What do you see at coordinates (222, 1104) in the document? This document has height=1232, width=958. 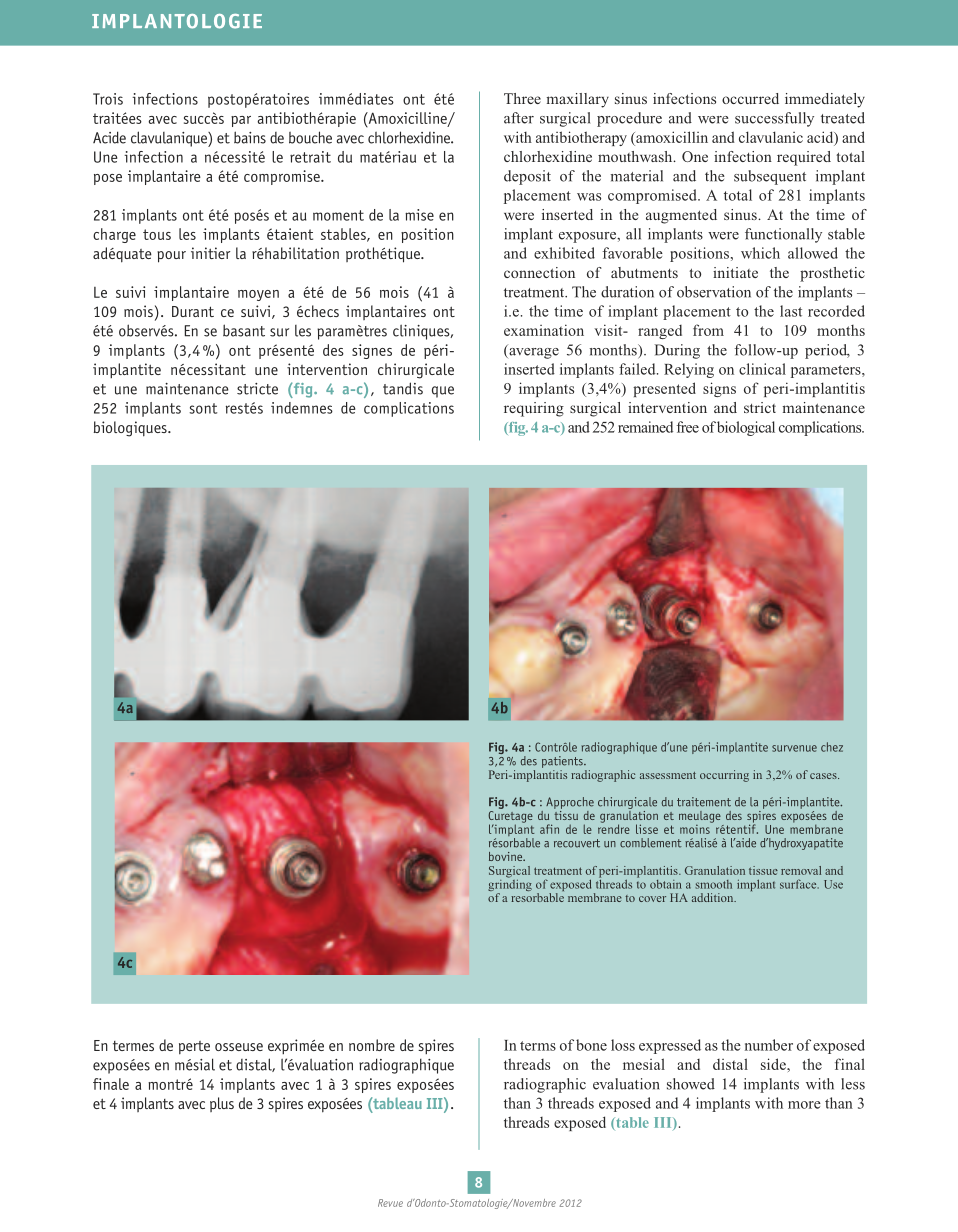 I see `plus` at bounding box center [222, 1104].
